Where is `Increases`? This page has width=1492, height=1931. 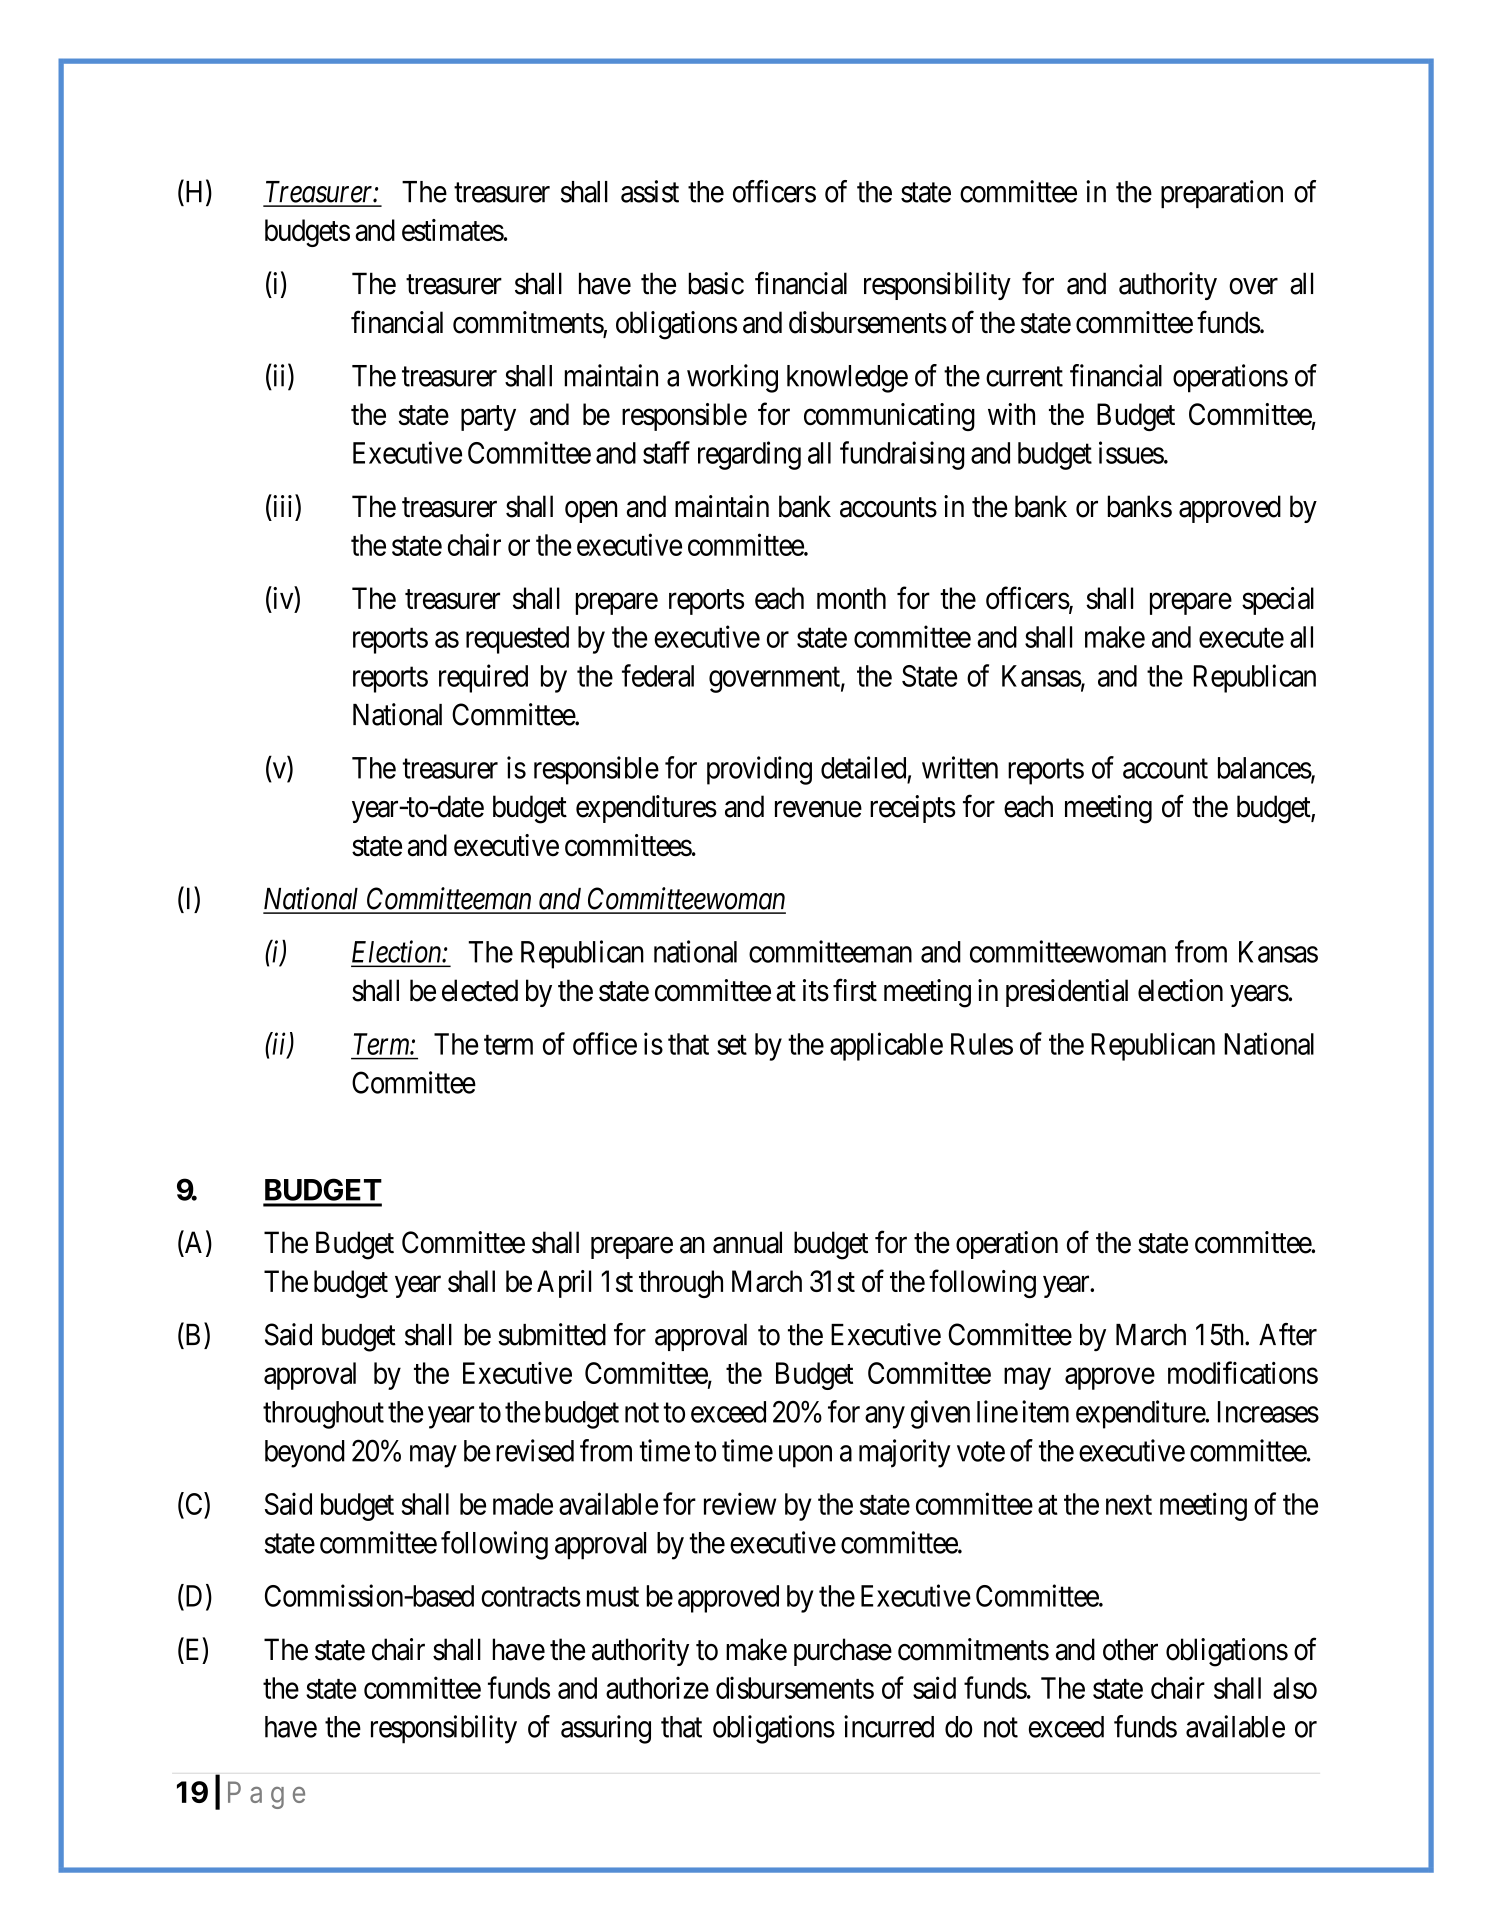
Increases is located at coordinates (1268, 1412).
